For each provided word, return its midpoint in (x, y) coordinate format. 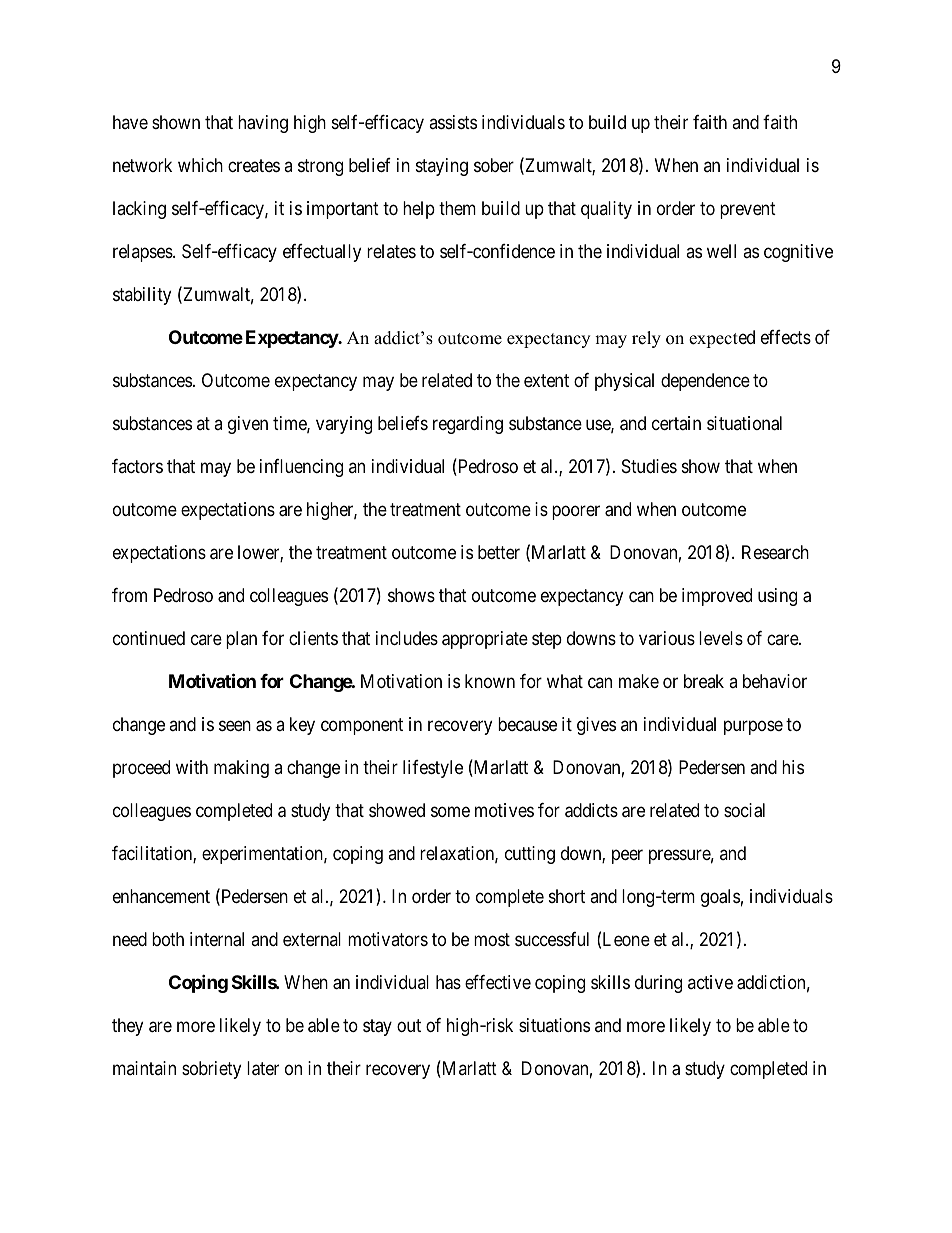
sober (494, 165)
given (248, 425)
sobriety (211, 1070)
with (192, 767)
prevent (748, 210)
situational (744, 423)
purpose (753, 727)
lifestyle (433, 769)
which (200, 165)
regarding (468, 425)
